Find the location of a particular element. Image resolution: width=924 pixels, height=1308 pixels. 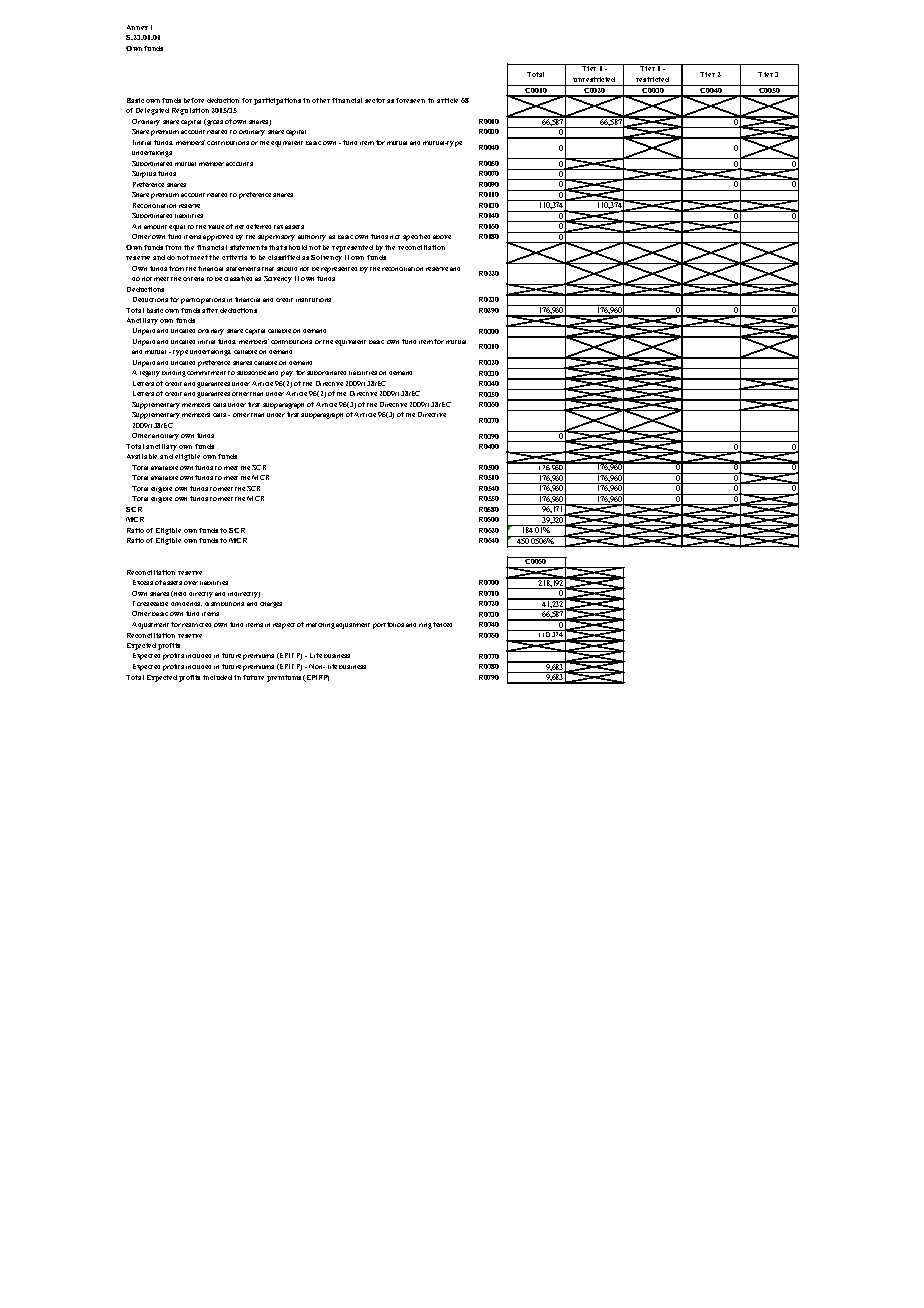

Annex is located at coordinates (137, 27).
